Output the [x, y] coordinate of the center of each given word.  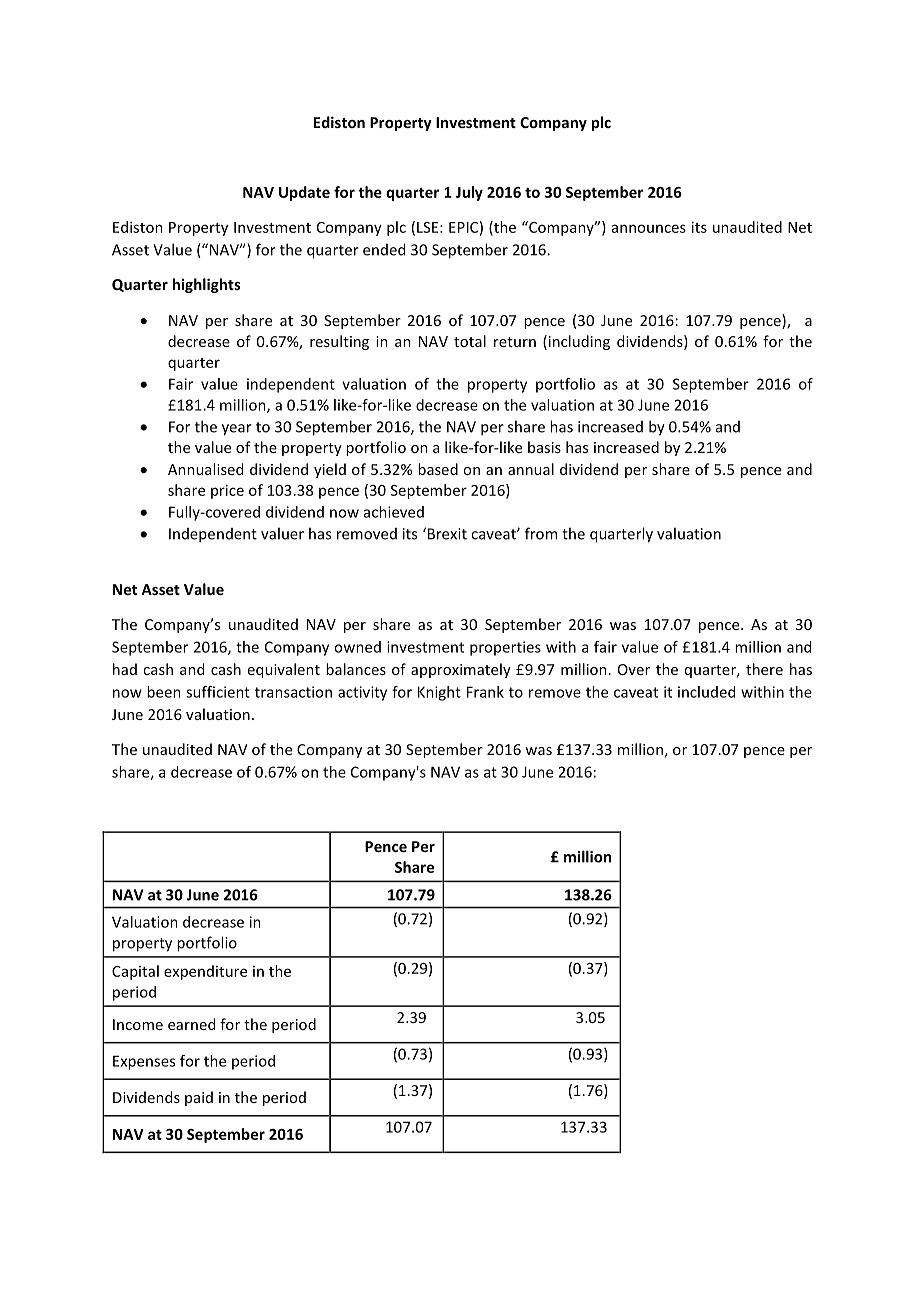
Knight [439, 693]
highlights [206, 285]
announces [649, 228]
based [438, 469]
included [706, 692]
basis [544, 447]
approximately [461, 670]
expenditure [205, 972]
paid [199, 1098]
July [469, 193]
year [237, 430]
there [764, 669]
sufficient [218, 692]
